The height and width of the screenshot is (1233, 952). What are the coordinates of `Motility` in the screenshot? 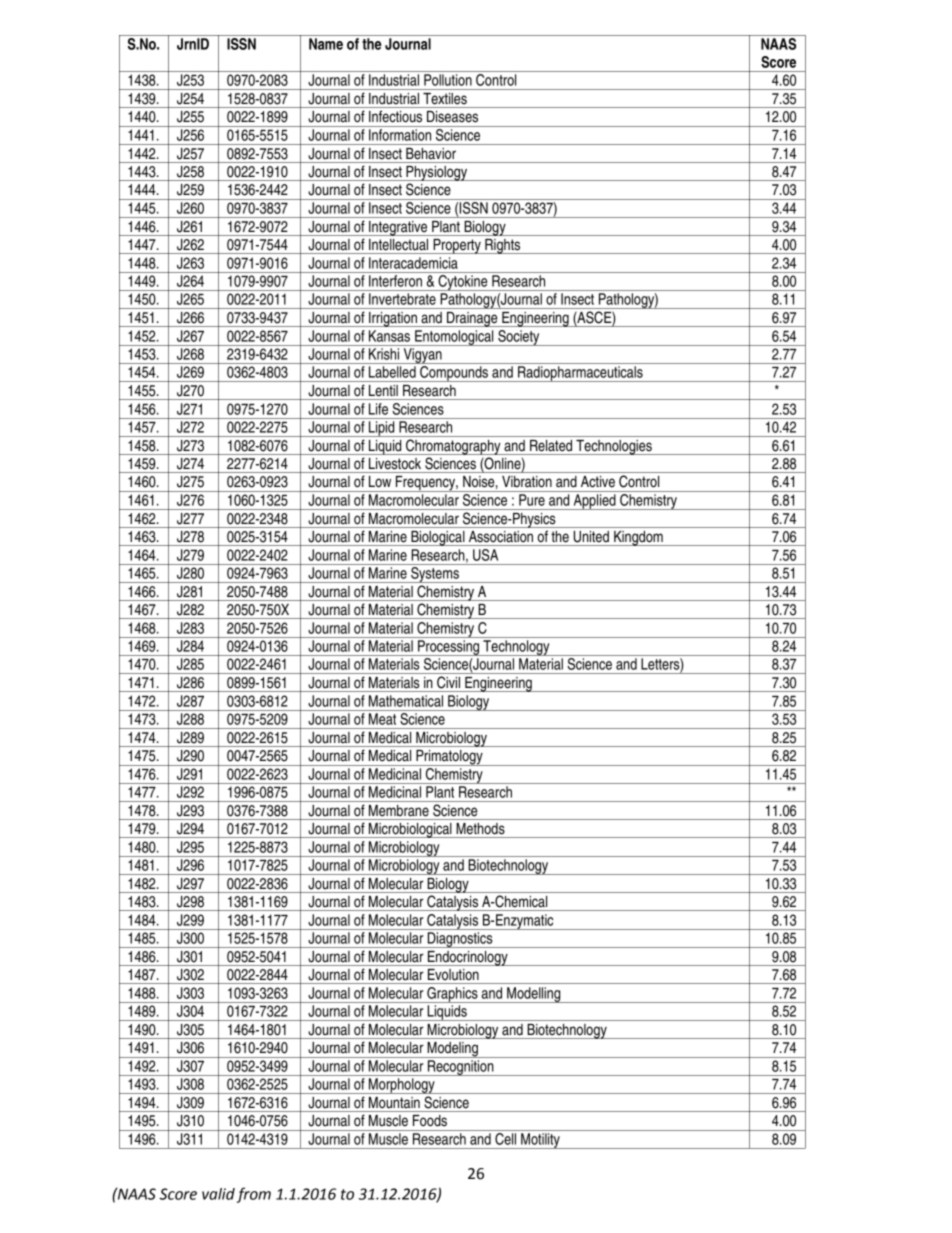 It's located at (540, 1141).
